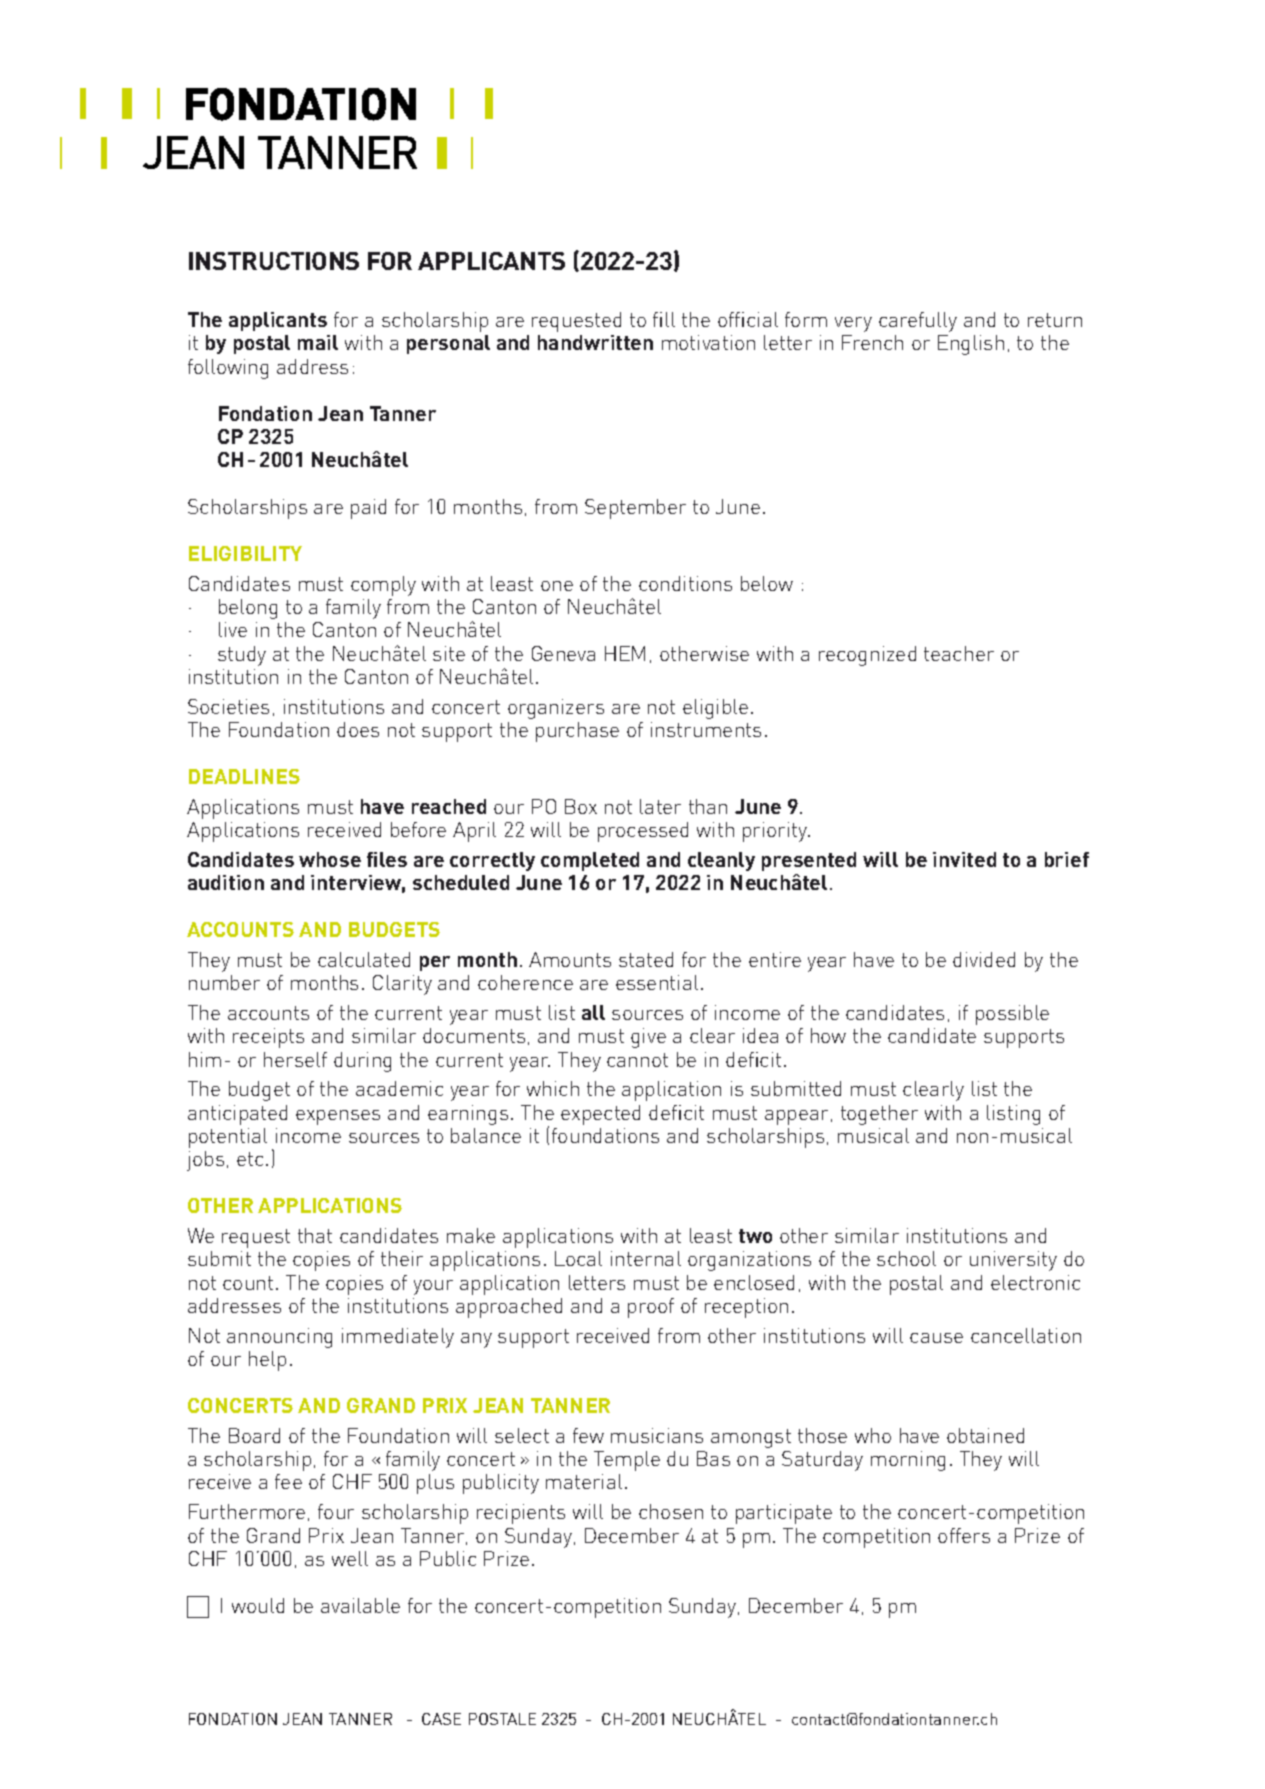 This image has height=1789, width=1265. Describe the element at coordinates (318, 342) in the image. I see `mail` at that location.
